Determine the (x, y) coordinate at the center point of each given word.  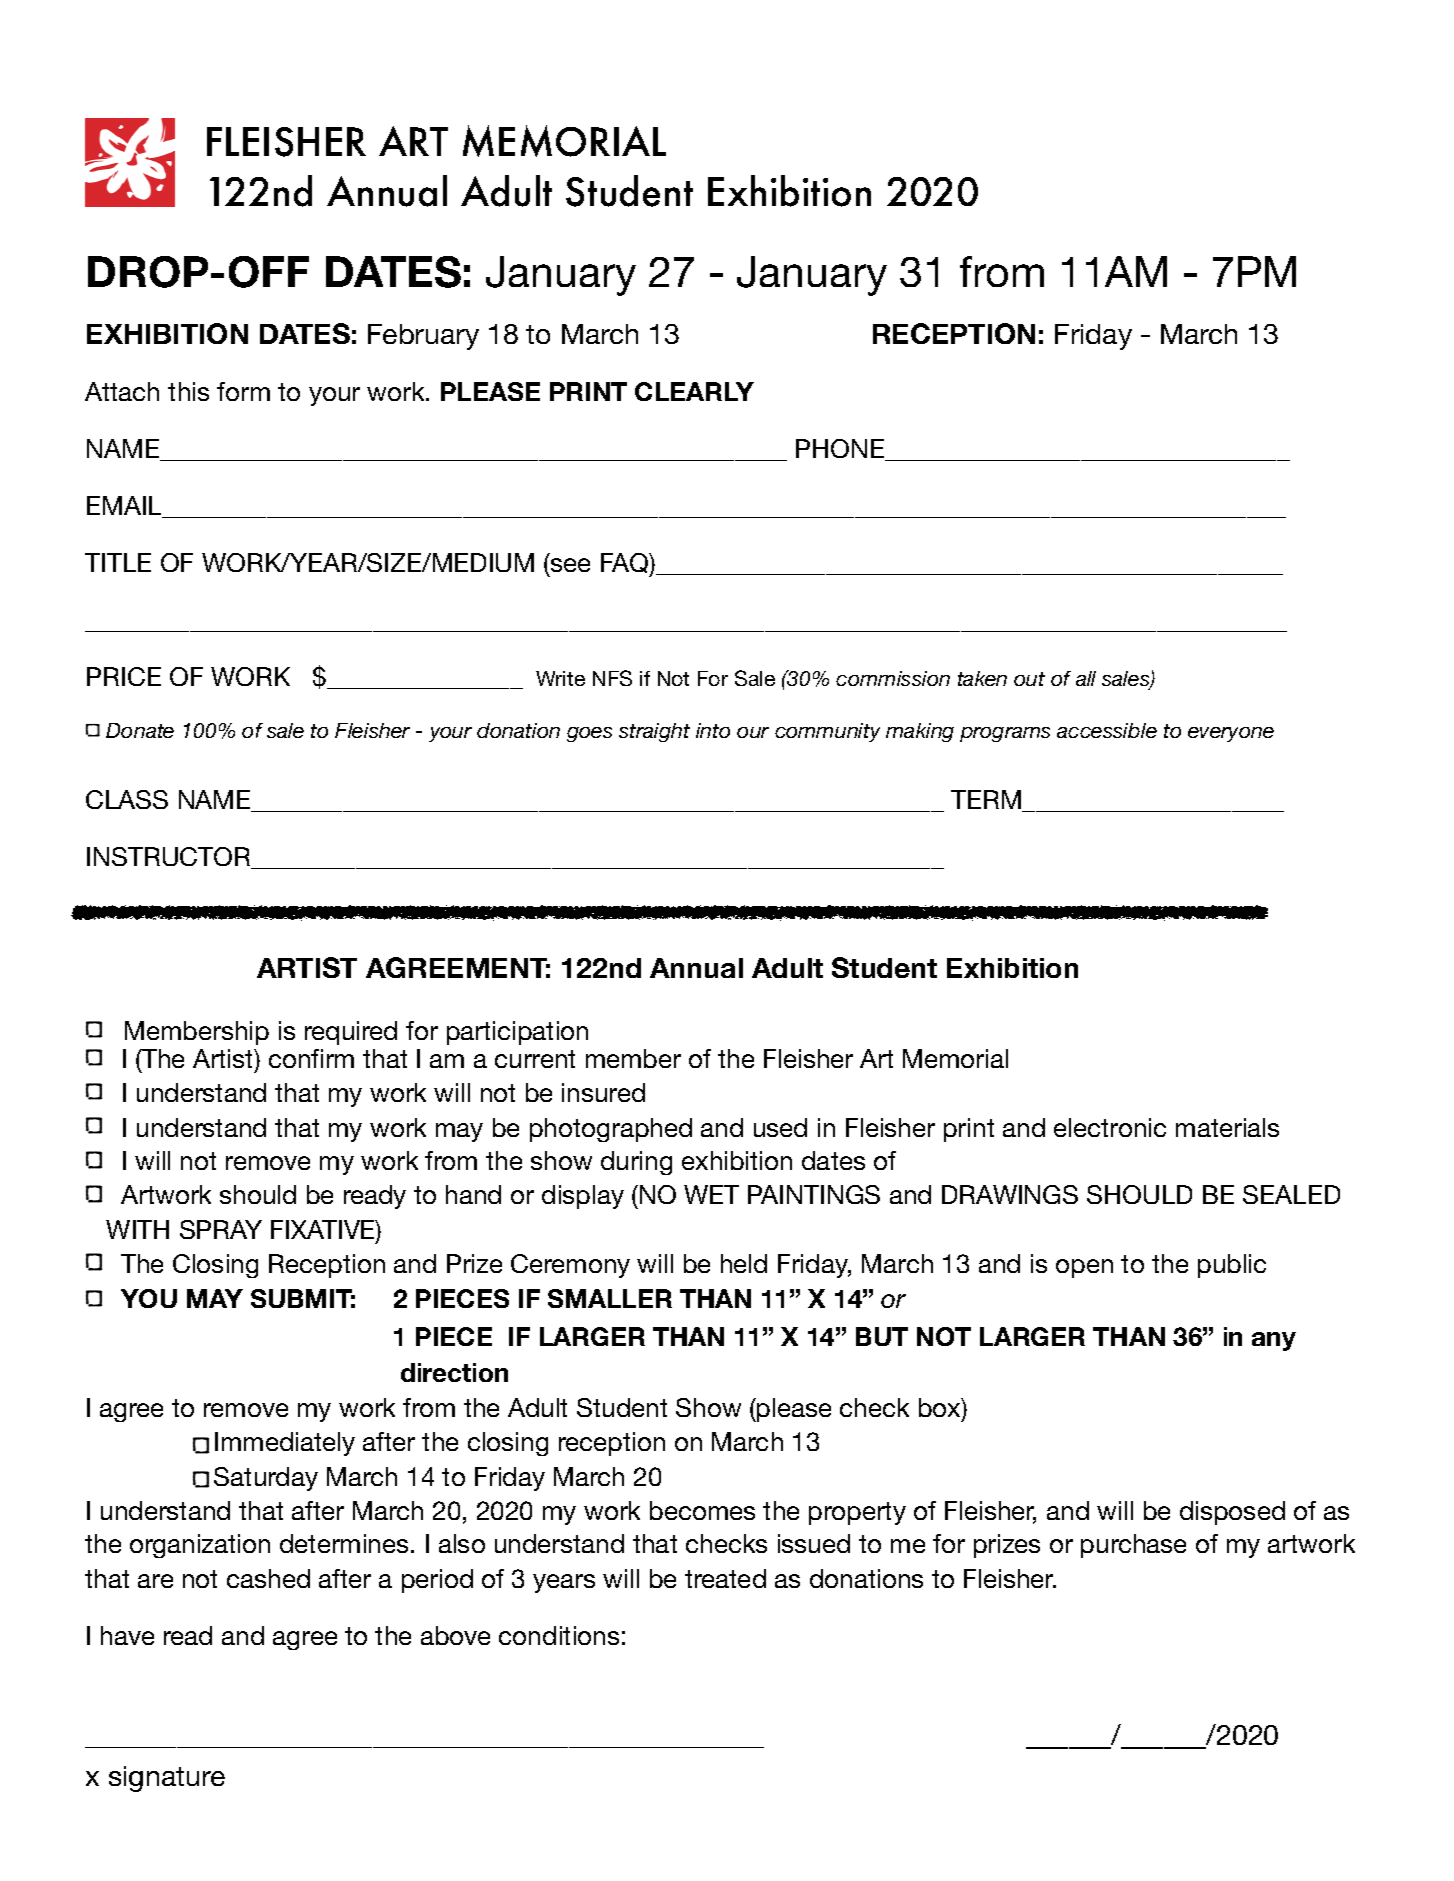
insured (603, 1092)
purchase (1133, 1546)
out (1029, 679)
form (243, 391)
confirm (311, 1058)
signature (167, 1779)
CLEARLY (694, 391)
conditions (559, 1635)
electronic (1110, 1127)
